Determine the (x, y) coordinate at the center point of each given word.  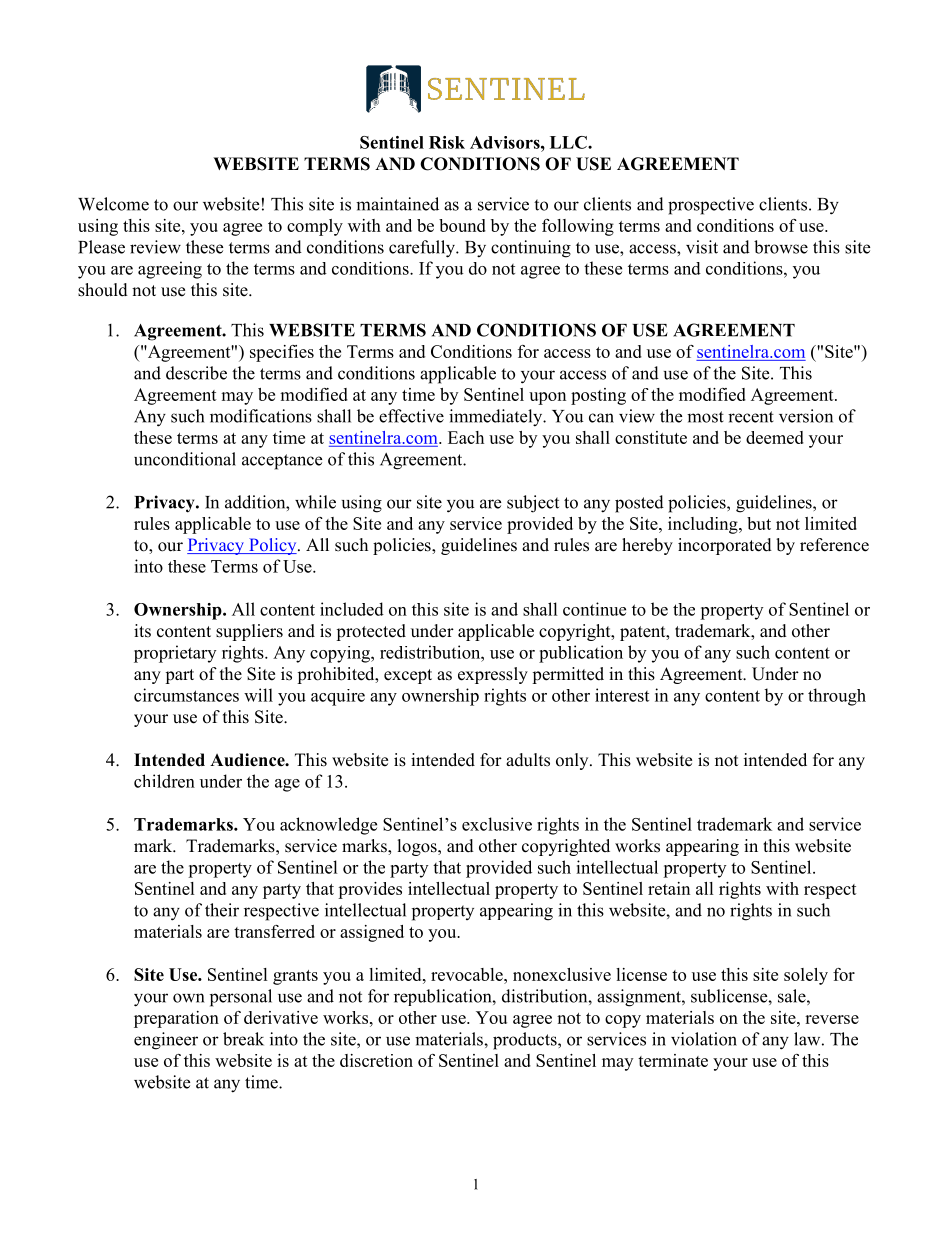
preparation (176, 1019)
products (526, 1041)
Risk (447, 142)
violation (704, 1039)
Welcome (113, 204)
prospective (711, 206)
